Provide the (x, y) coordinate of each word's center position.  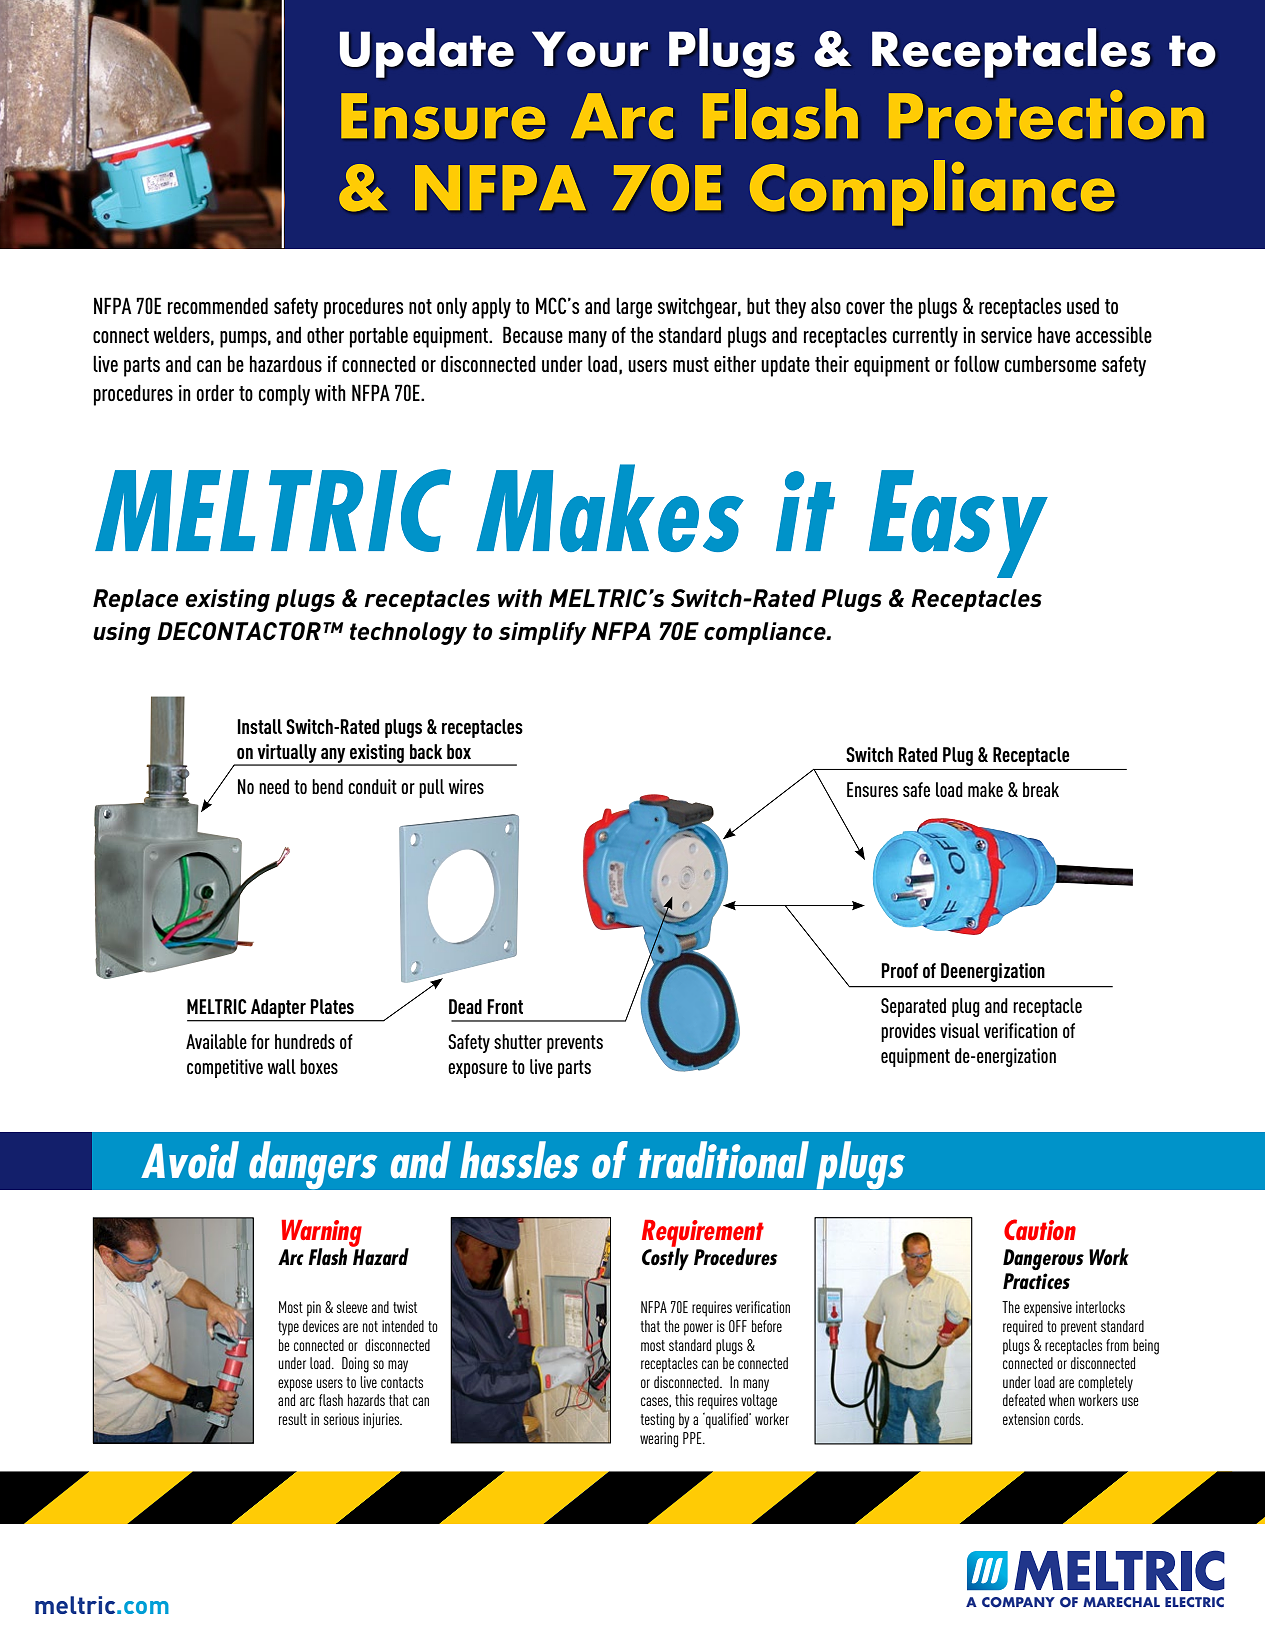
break (1041, 789)
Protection (1046, 114)
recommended (218, 305)
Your (590, 49)
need (274, 786)
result (293, 1419)
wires (466, 786)
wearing (659, 1440)
